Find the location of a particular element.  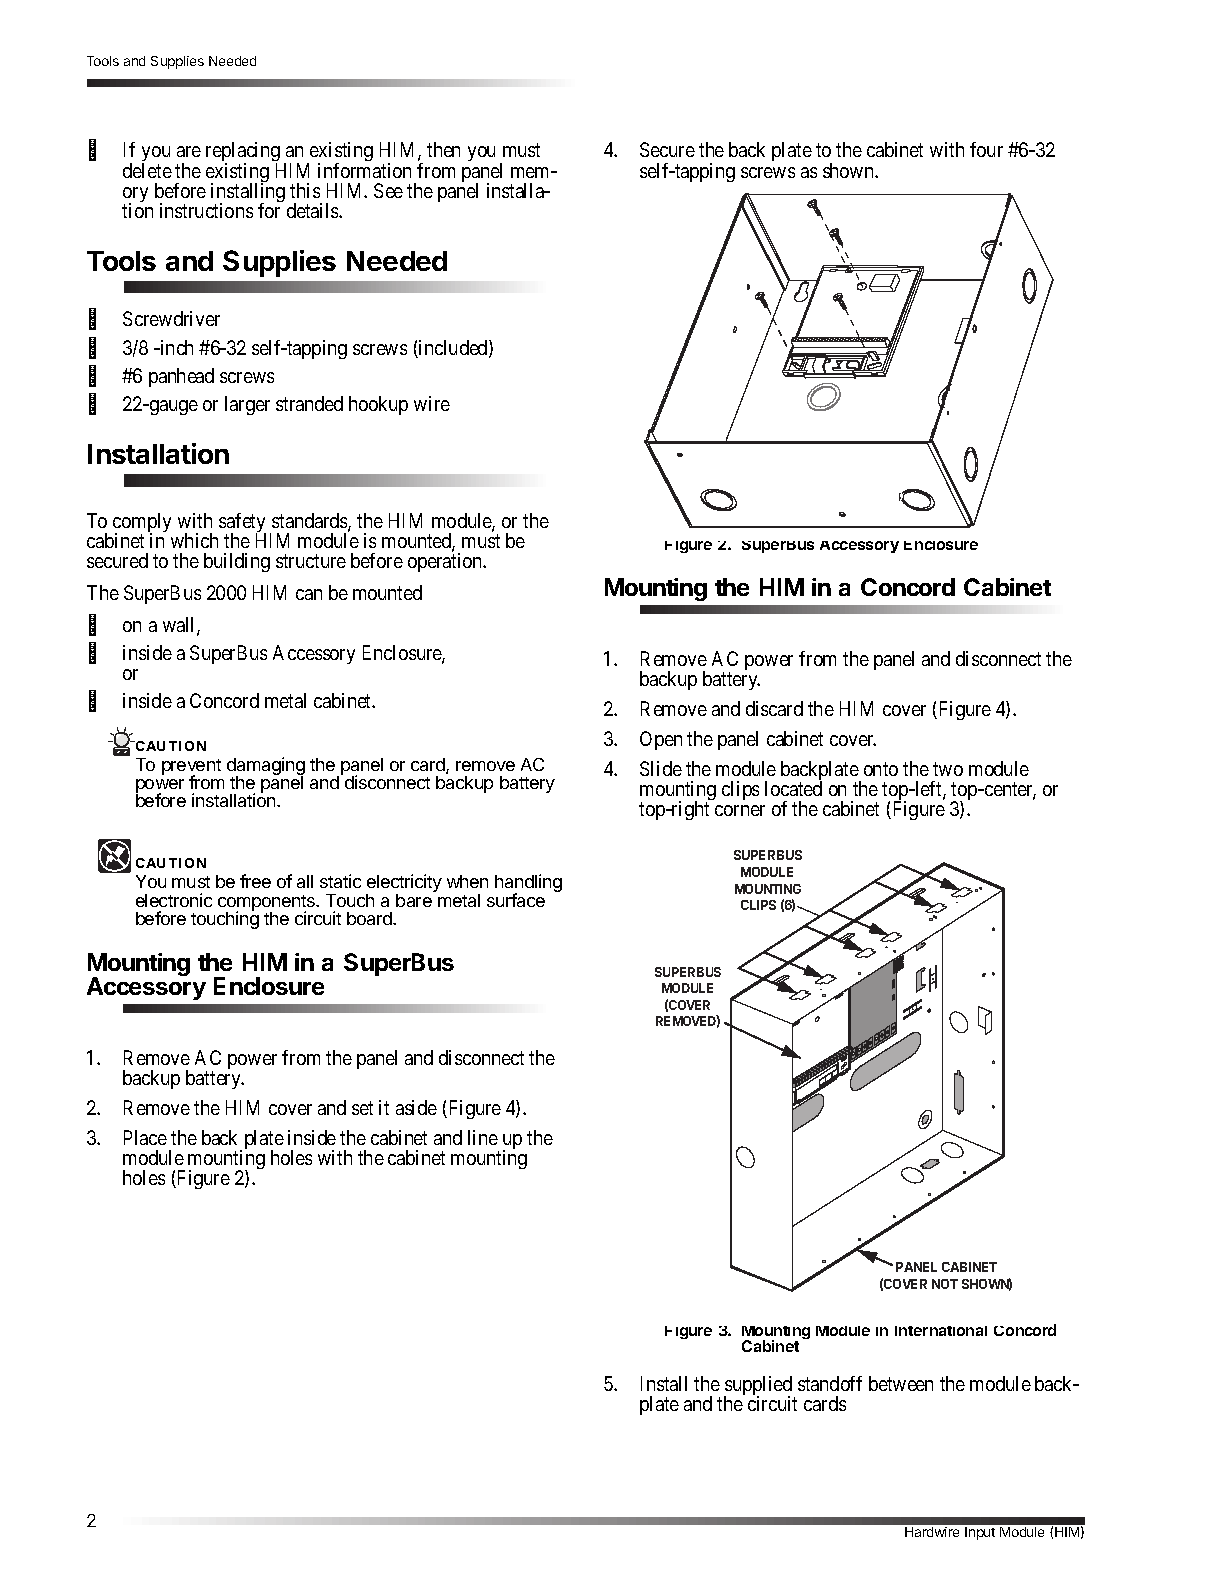

two is located at coordinates (948, 769).
